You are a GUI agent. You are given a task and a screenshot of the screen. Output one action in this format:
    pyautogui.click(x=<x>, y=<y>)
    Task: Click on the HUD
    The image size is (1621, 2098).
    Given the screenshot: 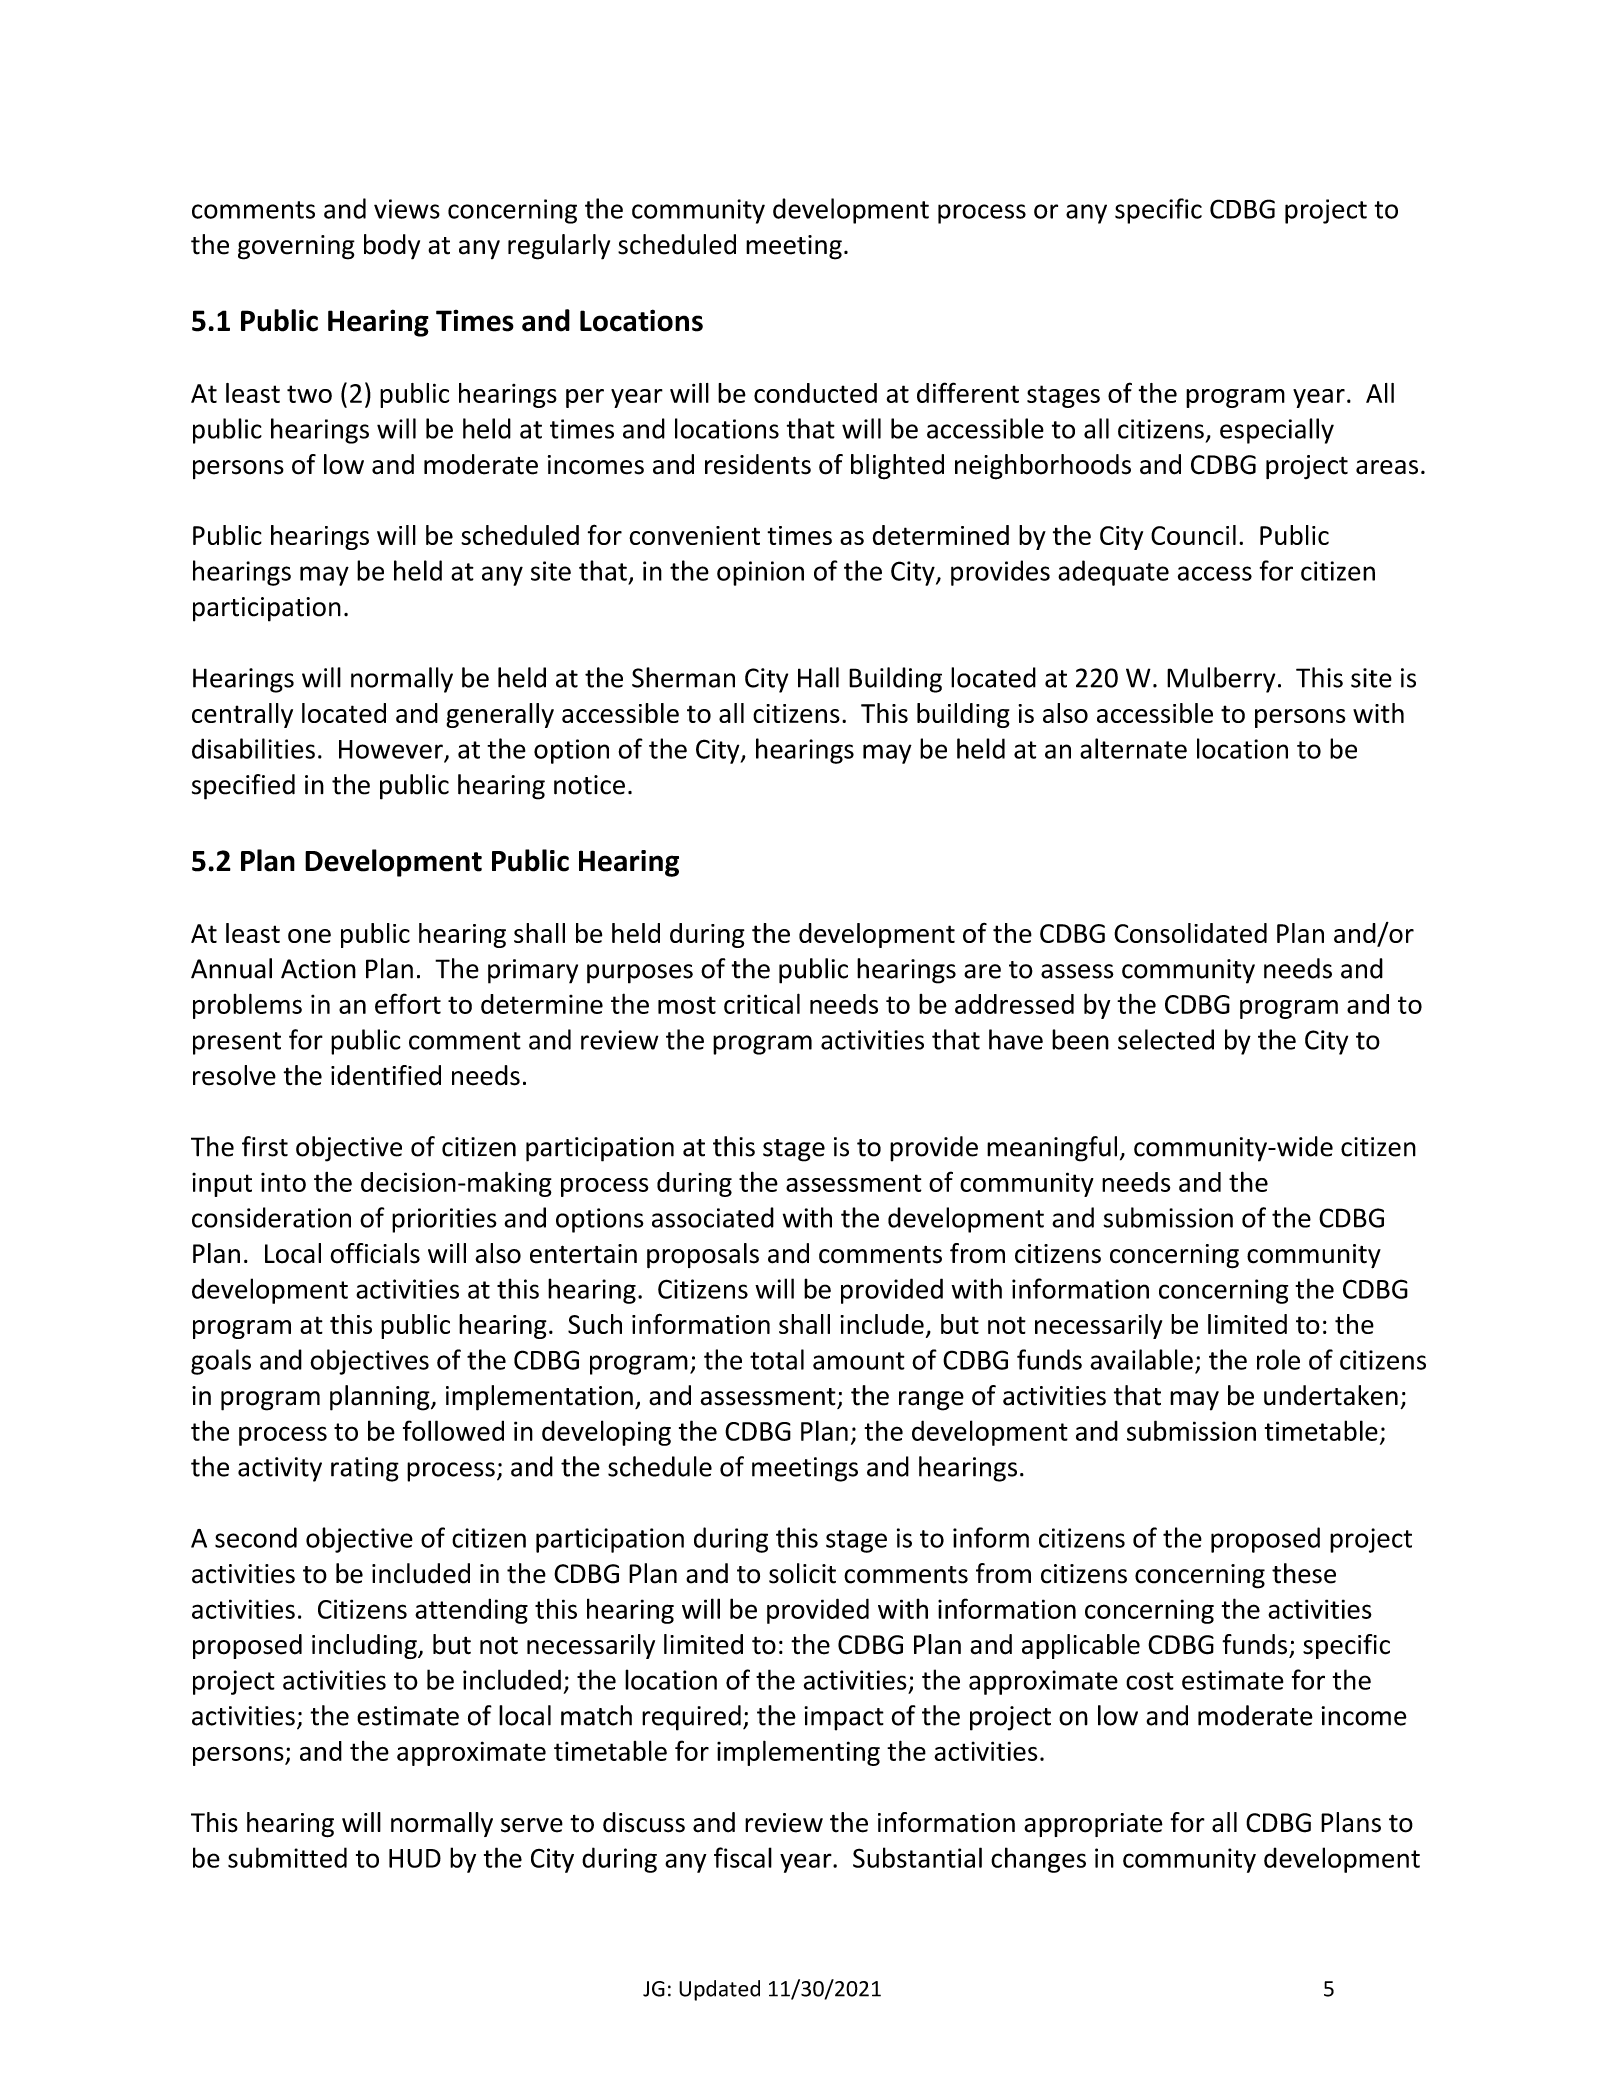 What is the action you would take?
    pyautogui.click(x=415, y=1858)
